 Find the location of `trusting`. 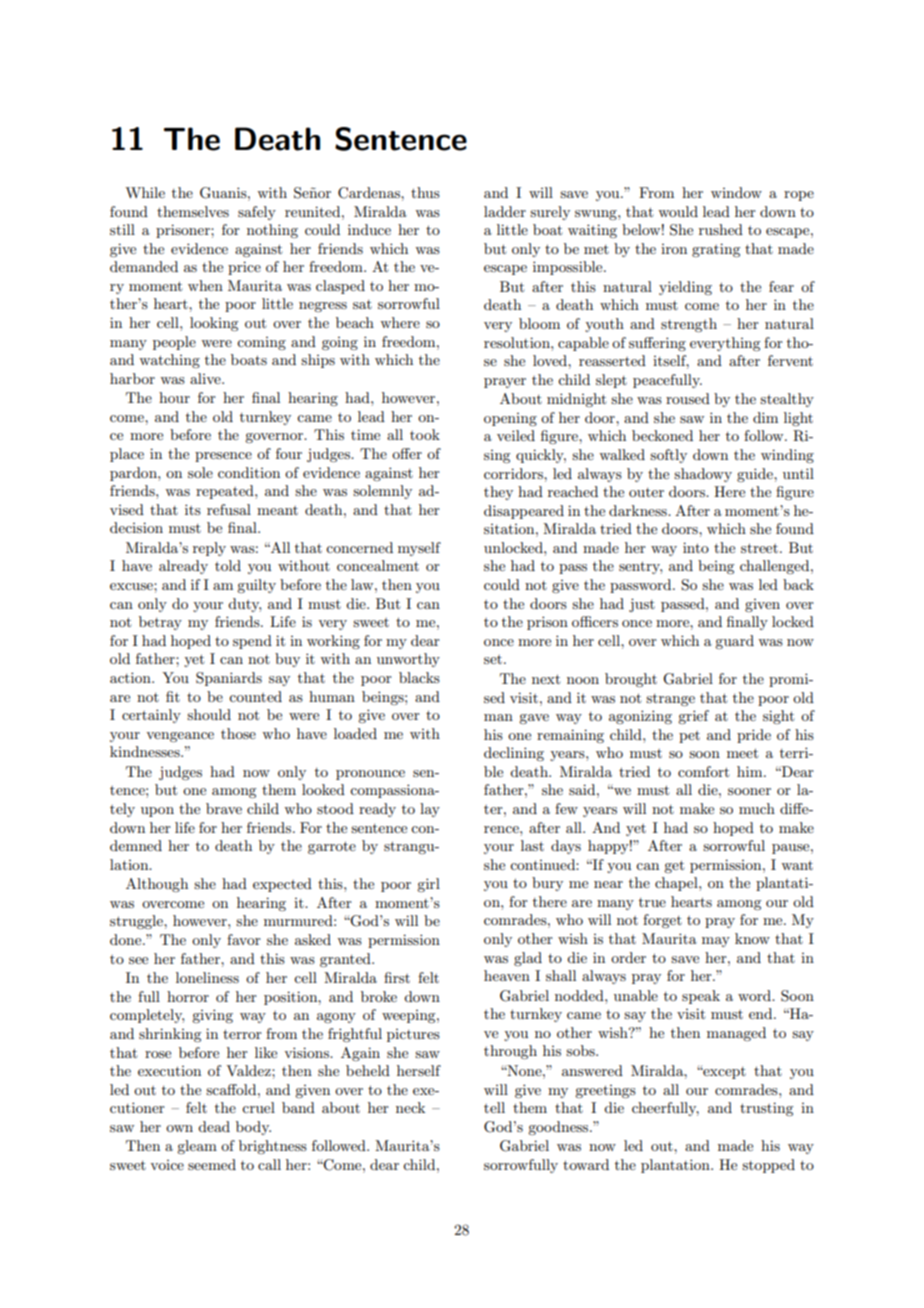

trusting is located at coordinates (766, 1109).
